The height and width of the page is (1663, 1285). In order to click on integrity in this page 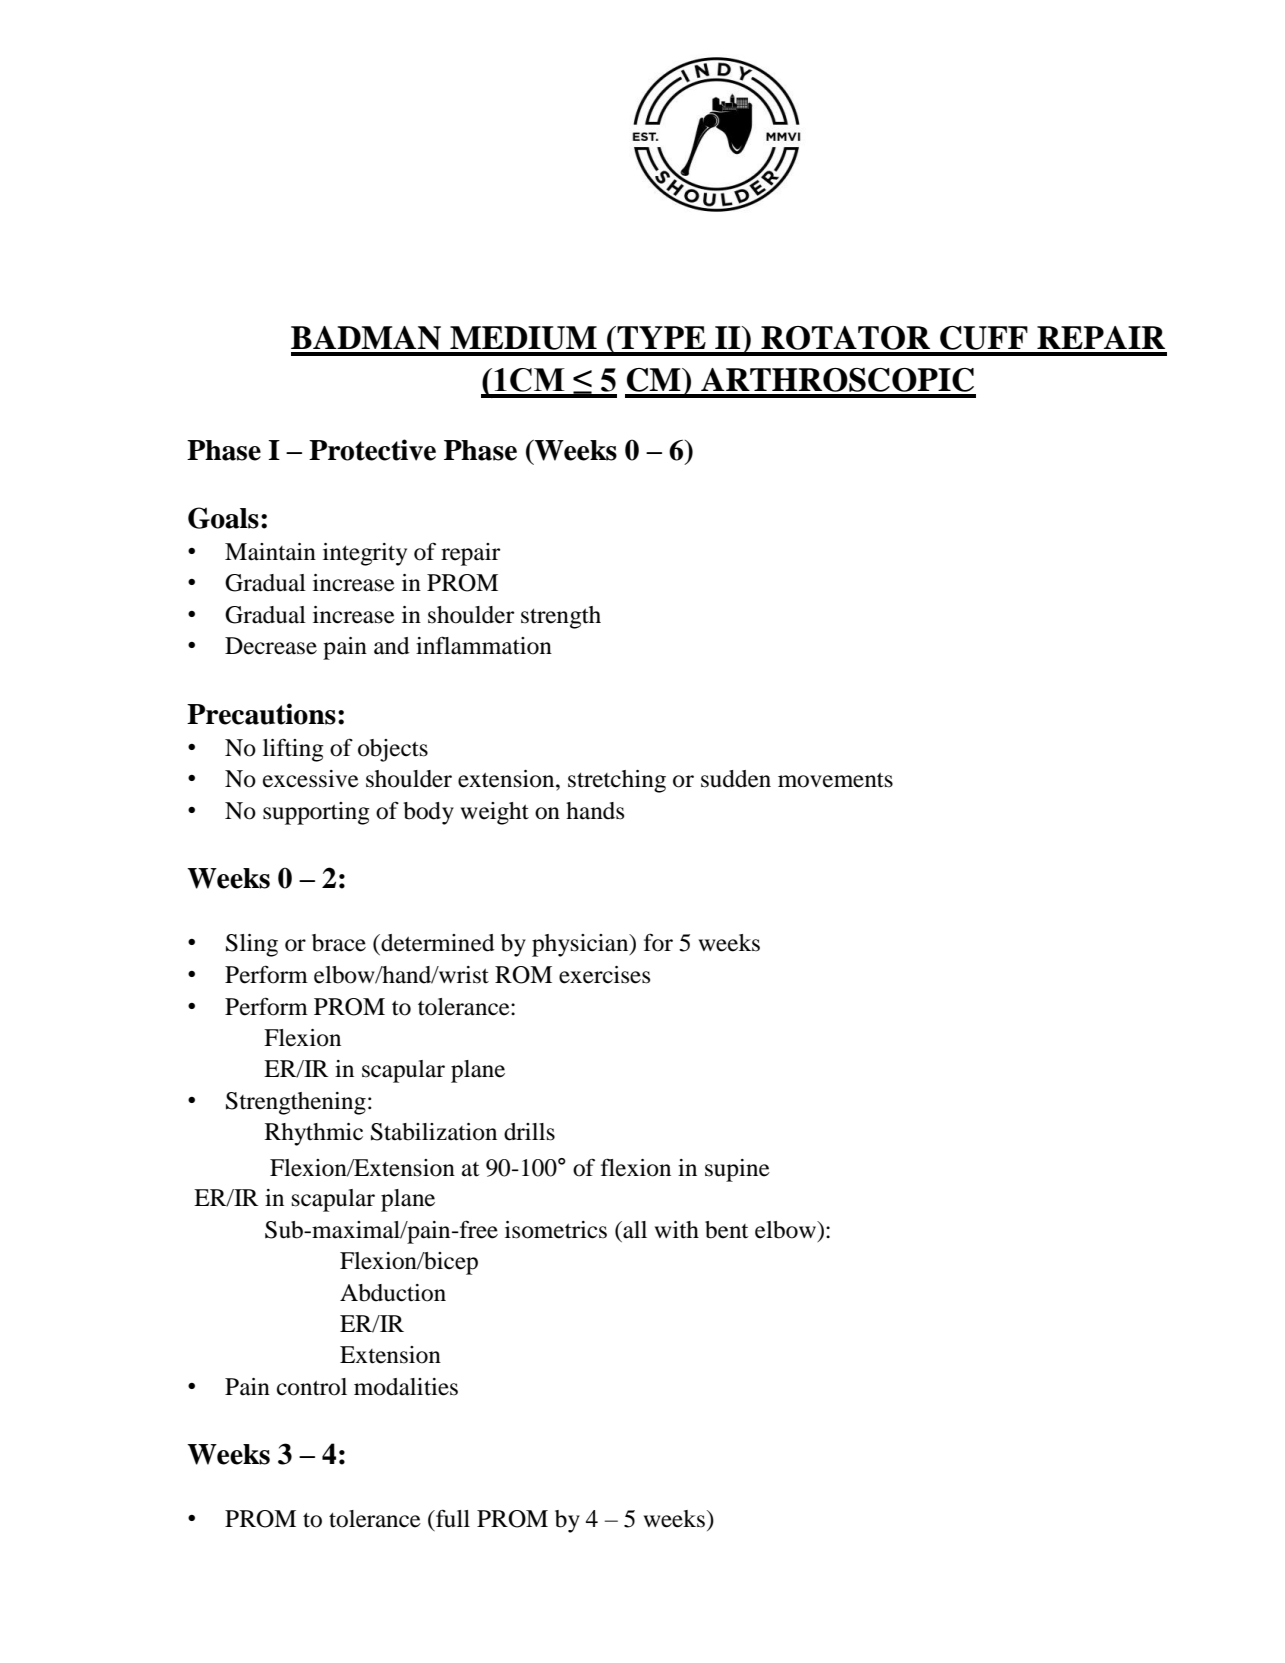, I will do `click(365, 554)`.
